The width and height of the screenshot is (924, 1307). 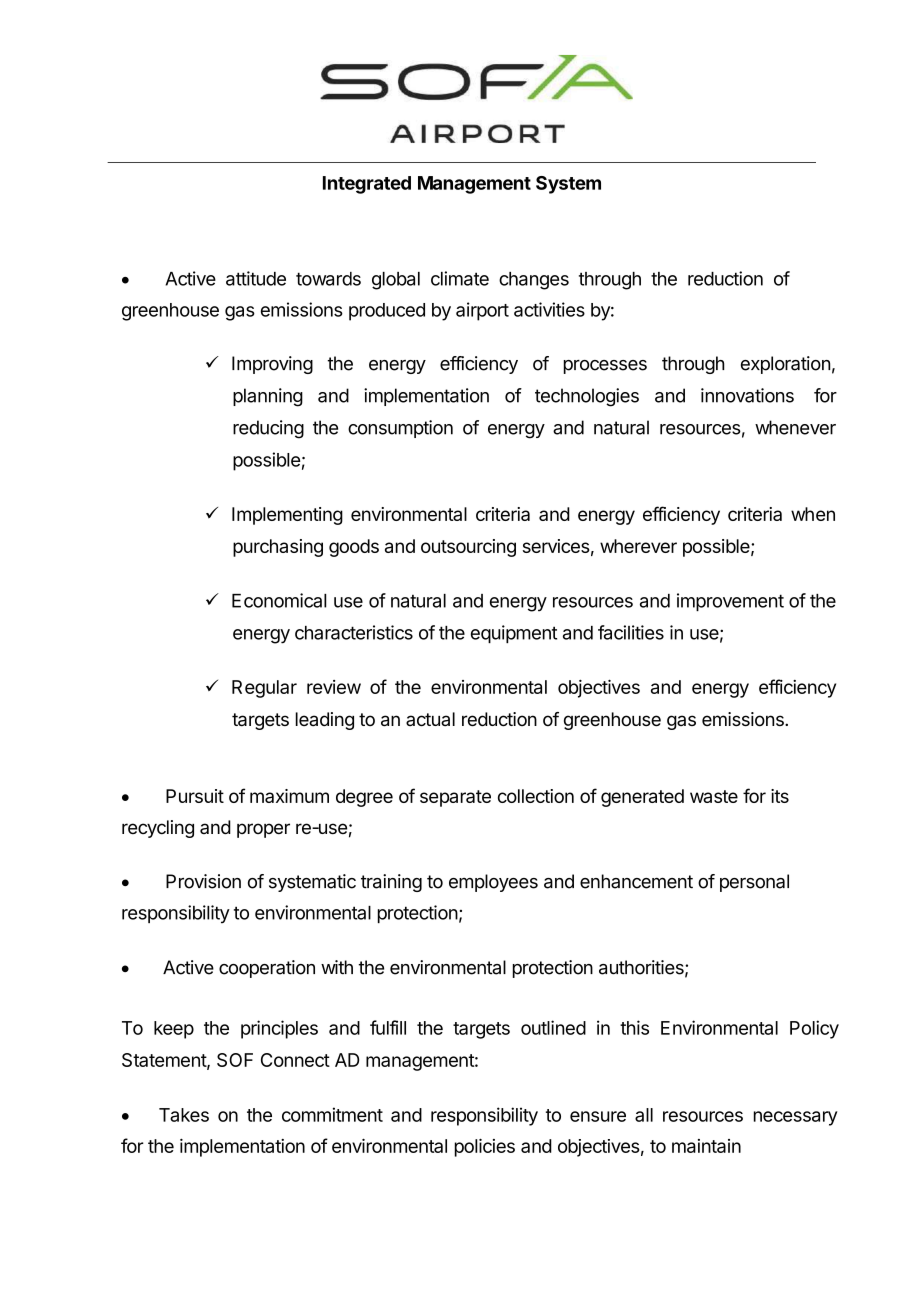 I want to click on wherever, so click(x=638, y=546).
